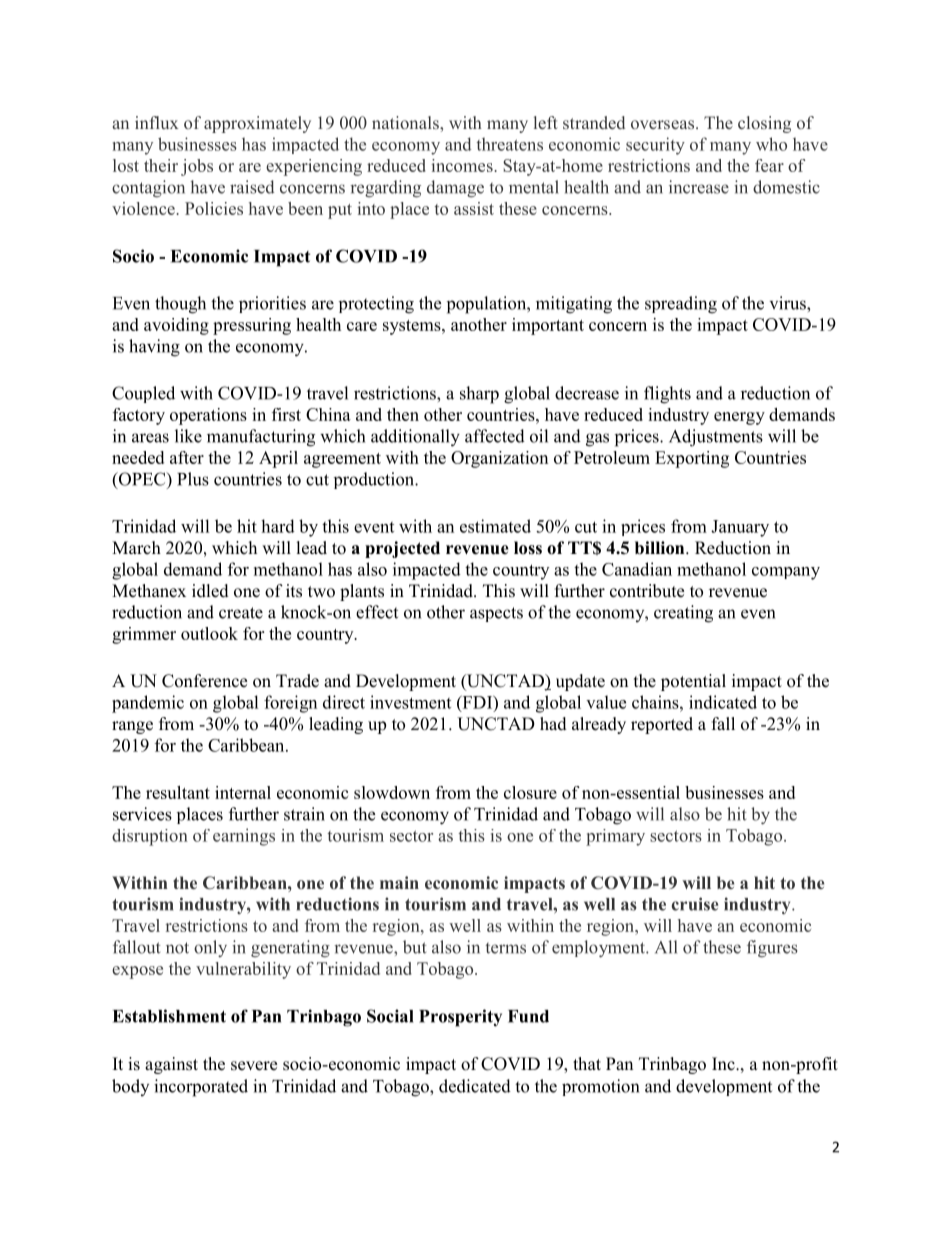 The image size is (952, 1233). What do you see at coordinates (392, 792) in the screenshot?
I see `slowdown` at bounding box center [392, 792].
